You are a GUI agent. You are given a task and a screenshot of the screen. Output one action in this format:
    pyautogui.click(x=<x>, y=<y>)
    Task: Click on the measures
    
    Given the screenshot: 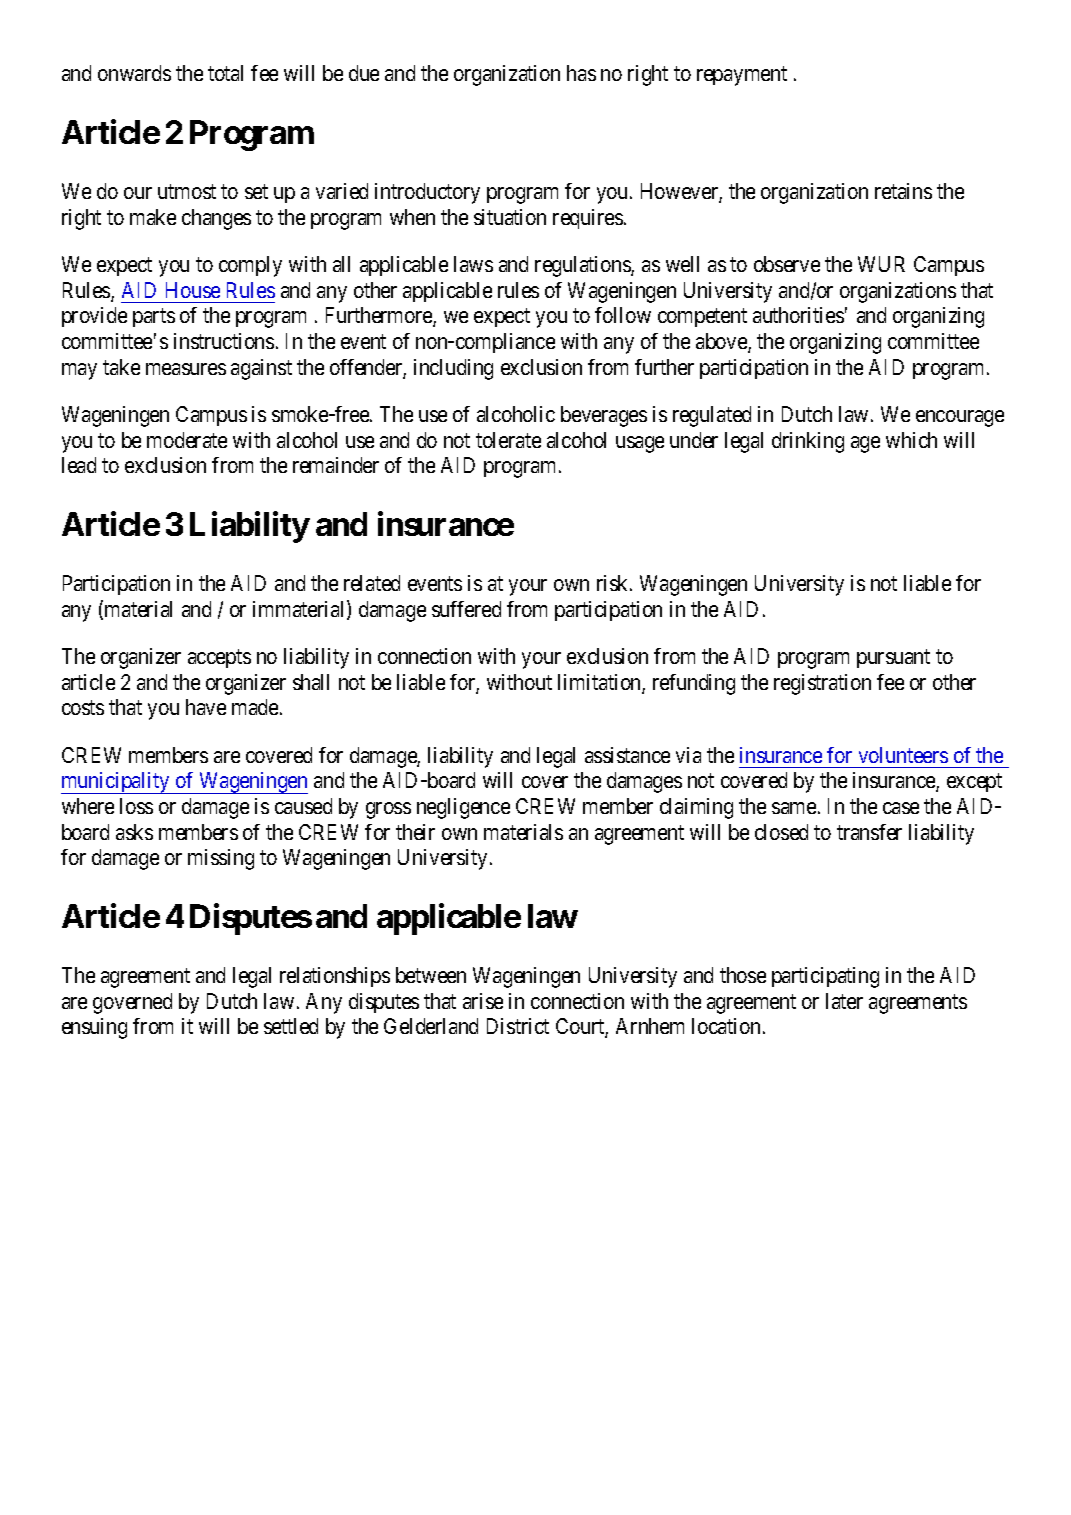 What is the action you would take?
    pyautogui.click(x=186, y=369)
